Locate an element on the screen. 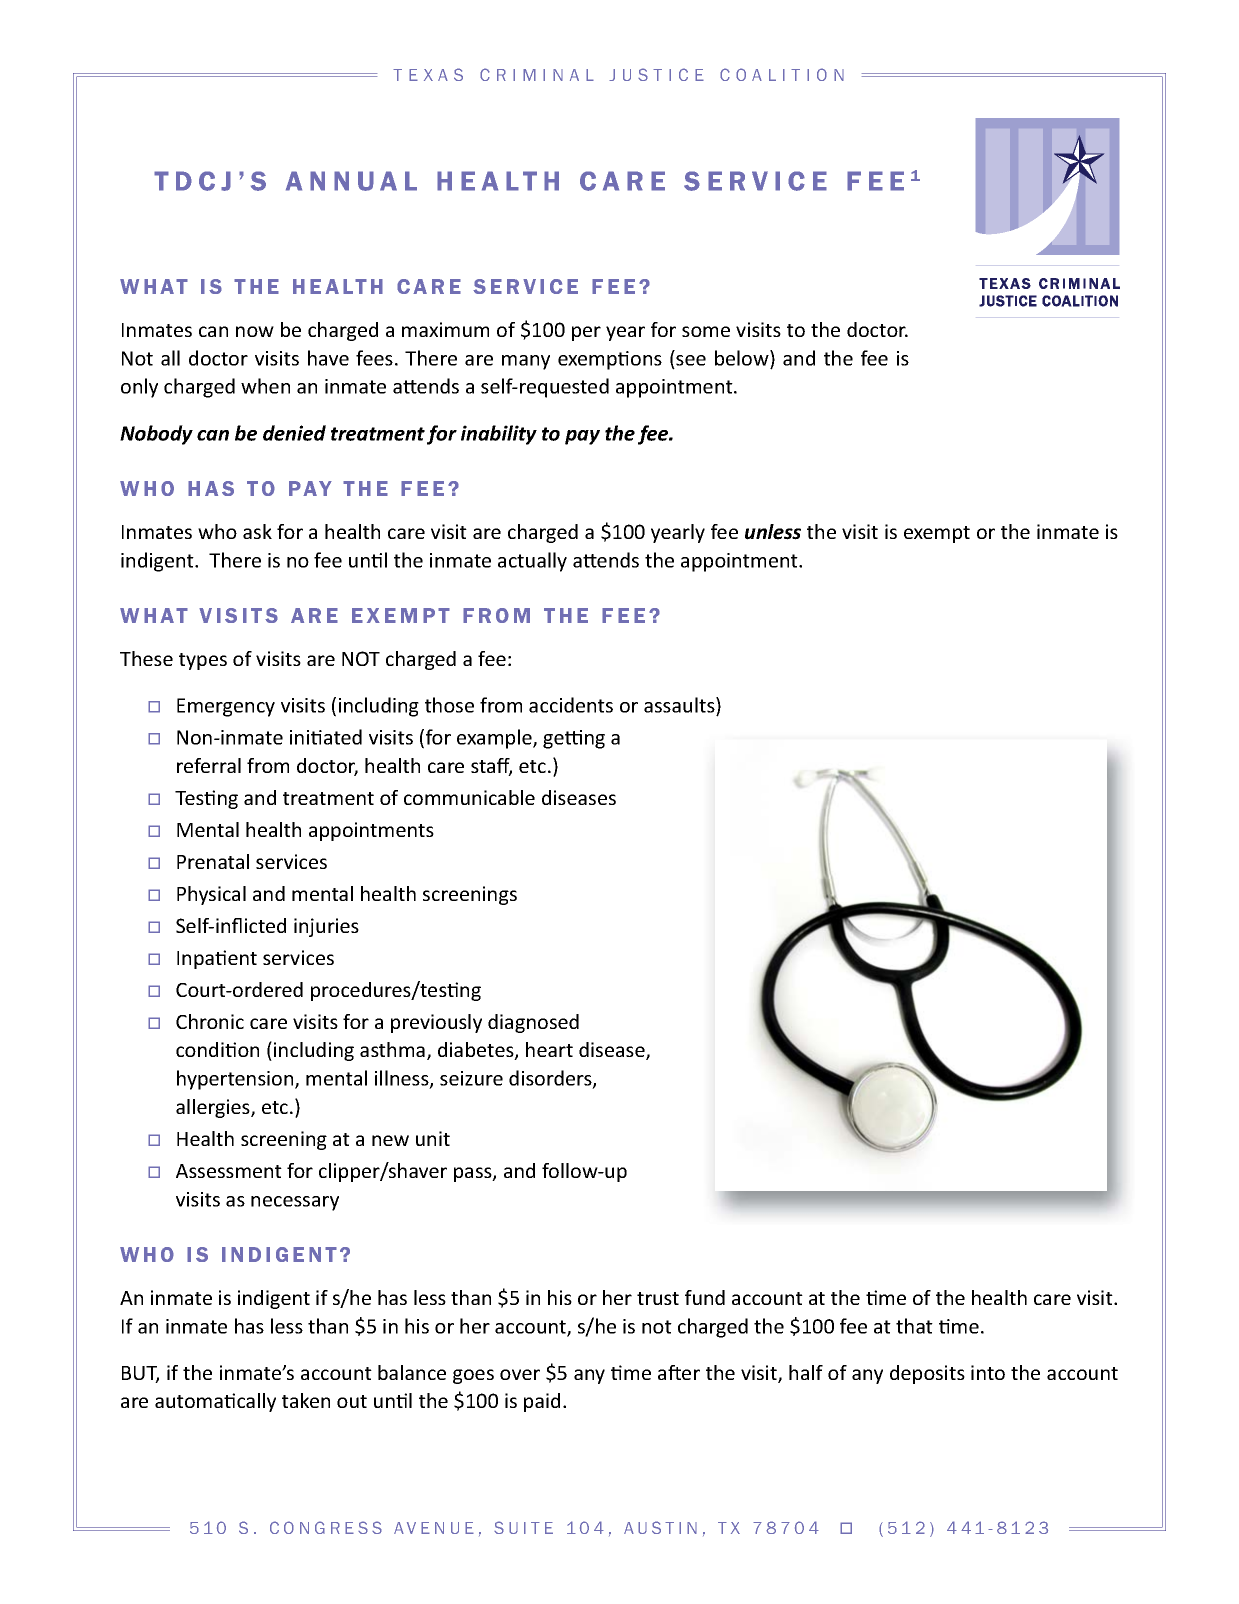  CRIMINAL is located at coordinates (537, 74).
